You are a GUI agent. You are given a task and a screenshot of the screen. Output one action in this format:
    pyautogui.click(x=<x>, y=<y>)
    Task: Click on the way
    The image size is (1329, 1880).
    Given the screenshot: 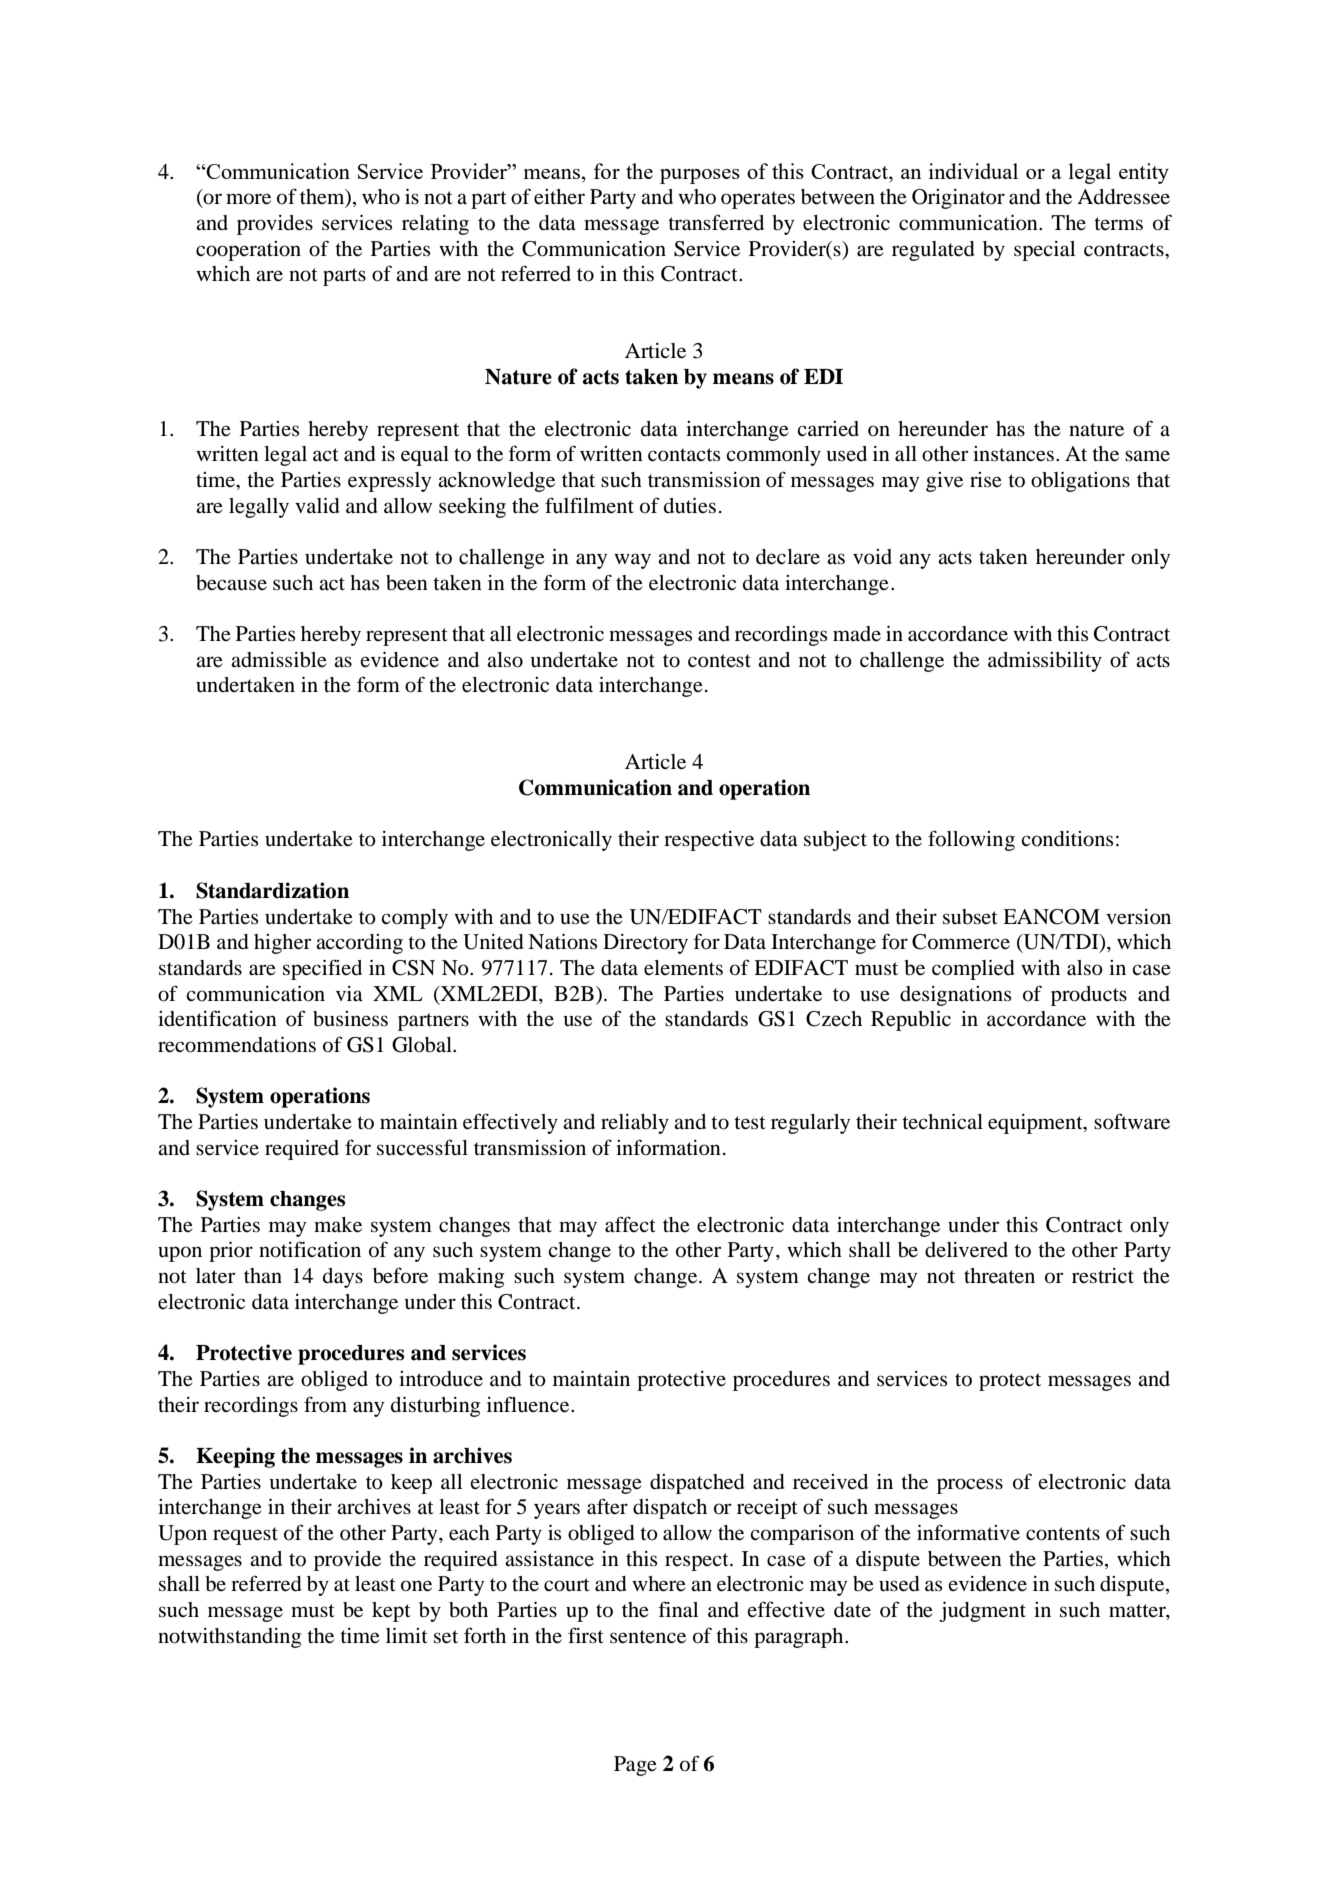 What is the action you would take?
    pyautogui.click(x=632, y=561)
